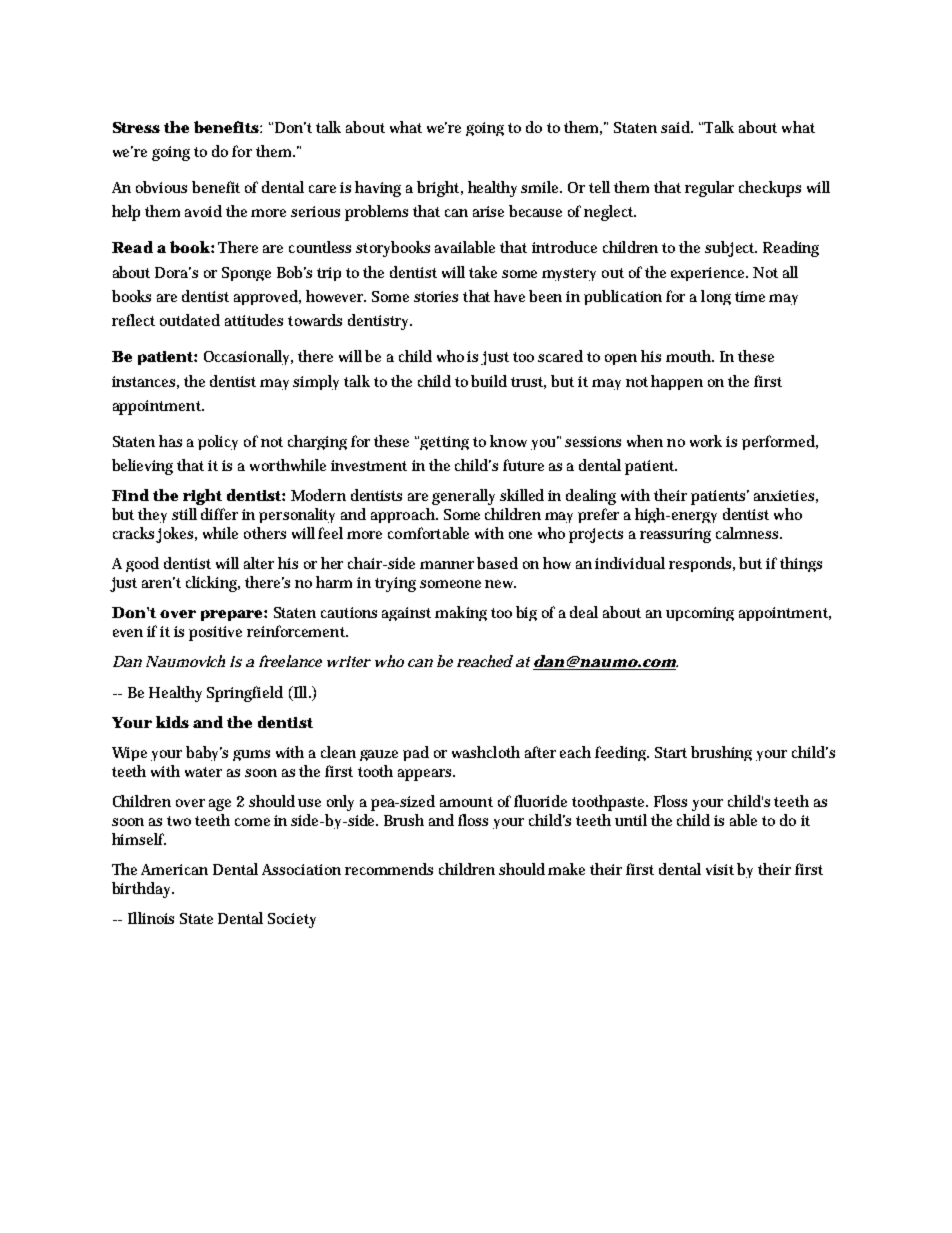  Describe the element at coordinates (404, 515) in the document. I see `approach` at that location.
